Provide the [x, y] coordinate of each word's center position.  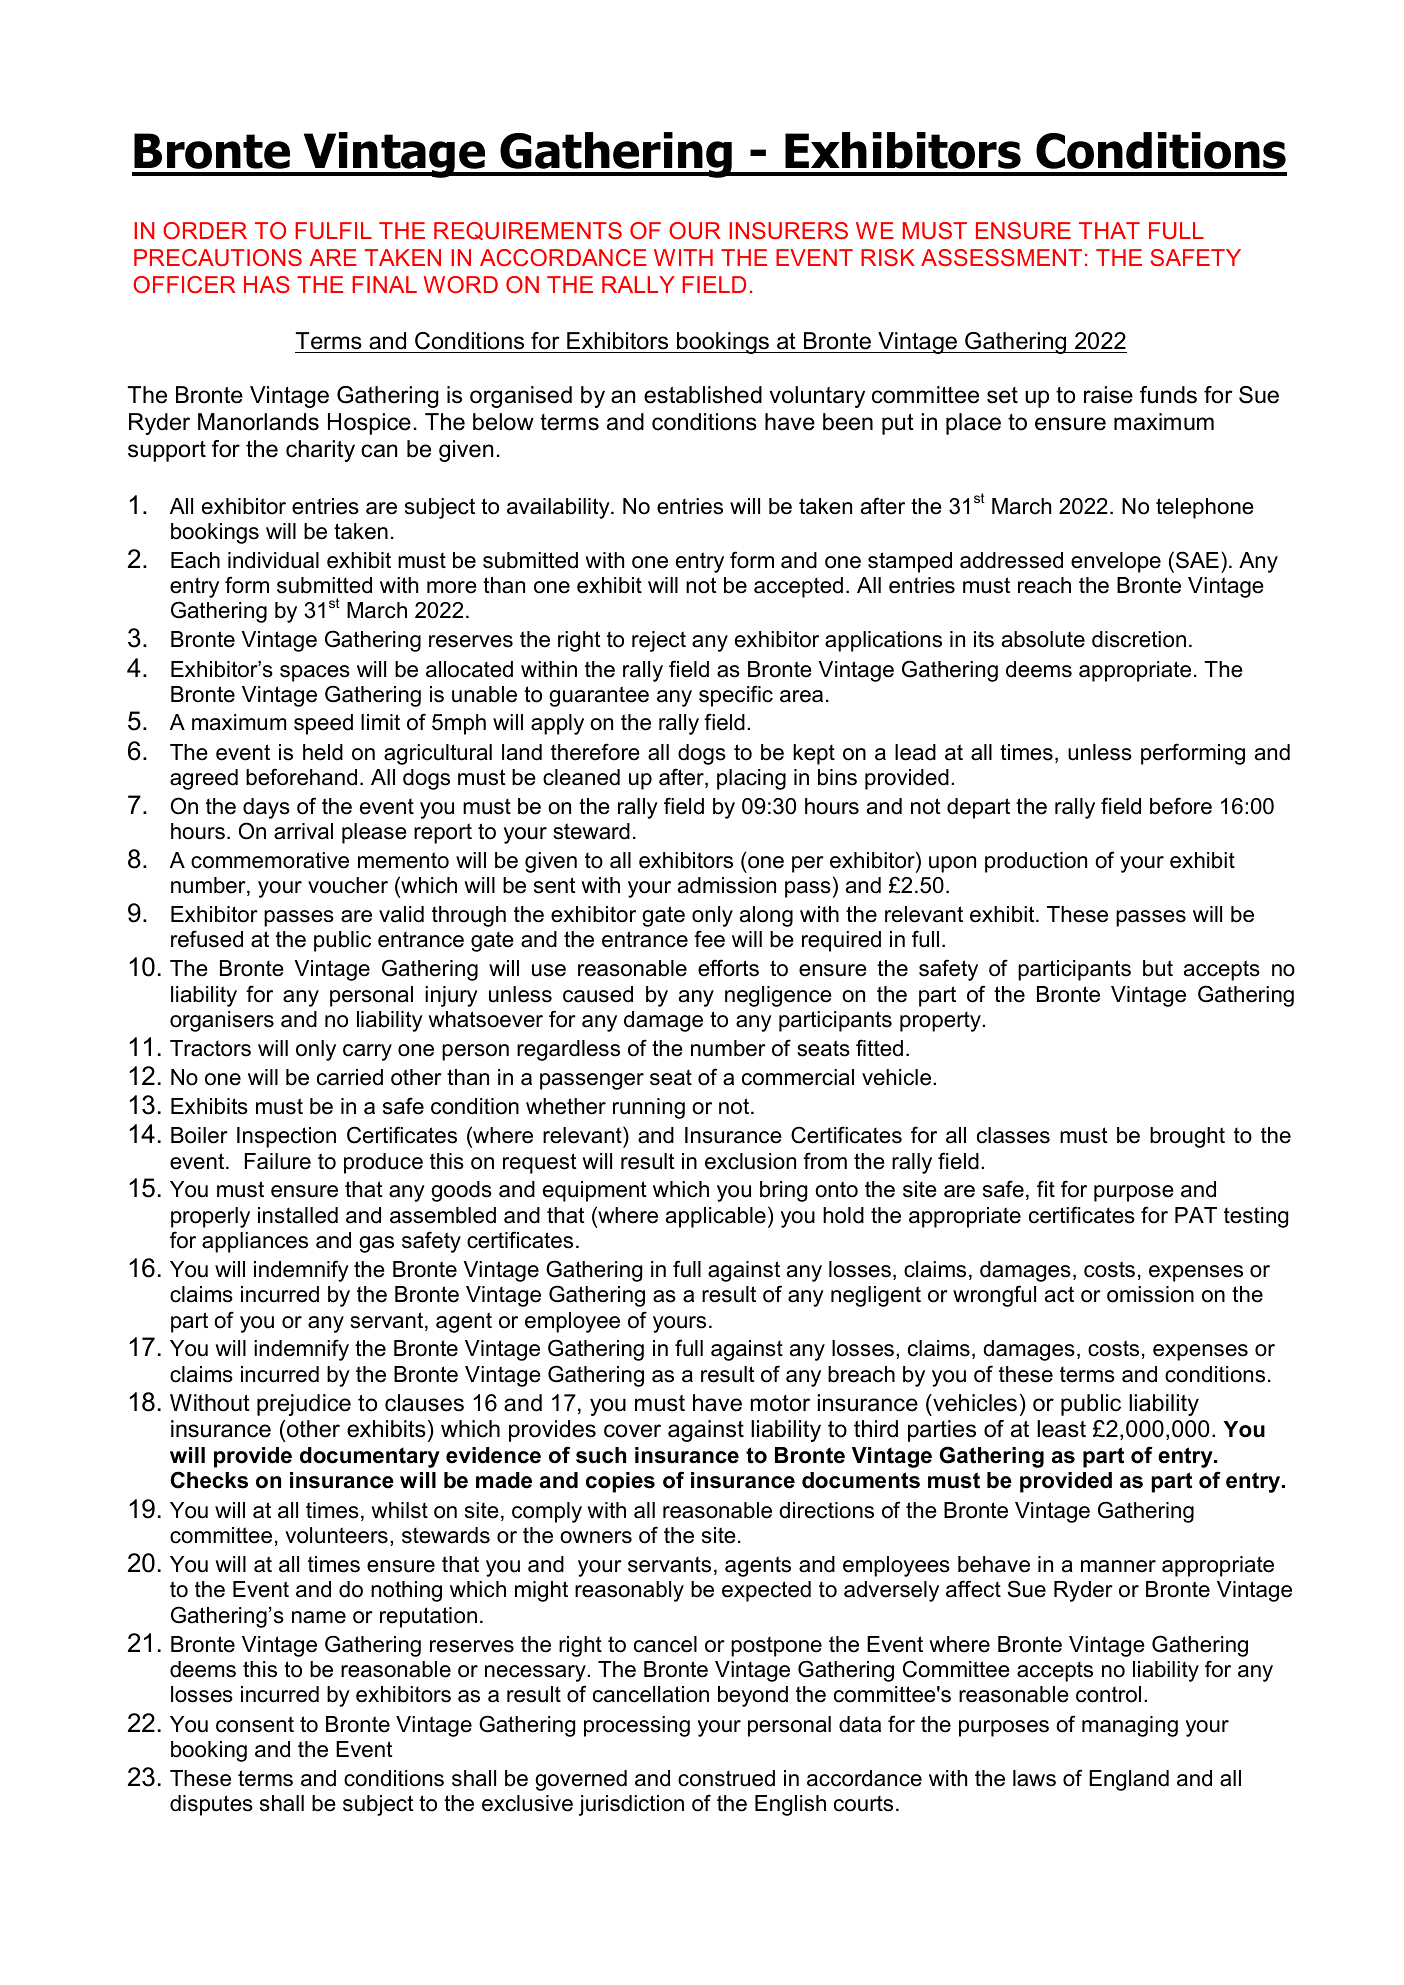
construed [726, 1778]
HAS [267, 284]
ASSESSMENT [1001, 257]
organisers [222, 1021]
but [1158, 968]
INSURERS [788, 230]
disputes [211, 1805]
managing [1130, 1726]
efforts [728, 968]
